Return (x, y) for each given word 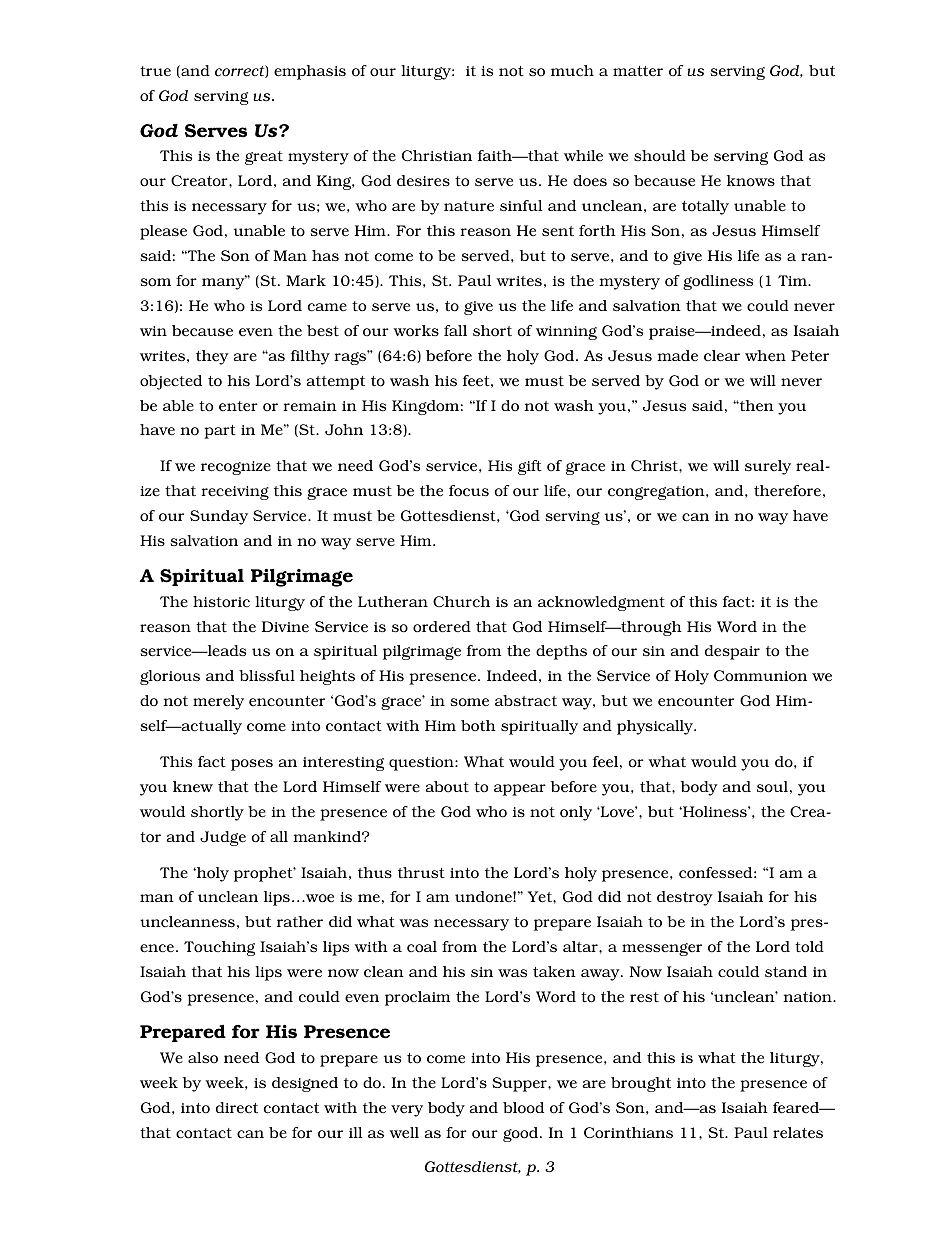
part (220, 432)
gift (530, 467)
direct (237, 1108)
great (264, 158)
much (572, 71)
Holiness (715, 812)
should (660, 156)
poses (252, 765)
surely (768, 467)
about (447, 787)
